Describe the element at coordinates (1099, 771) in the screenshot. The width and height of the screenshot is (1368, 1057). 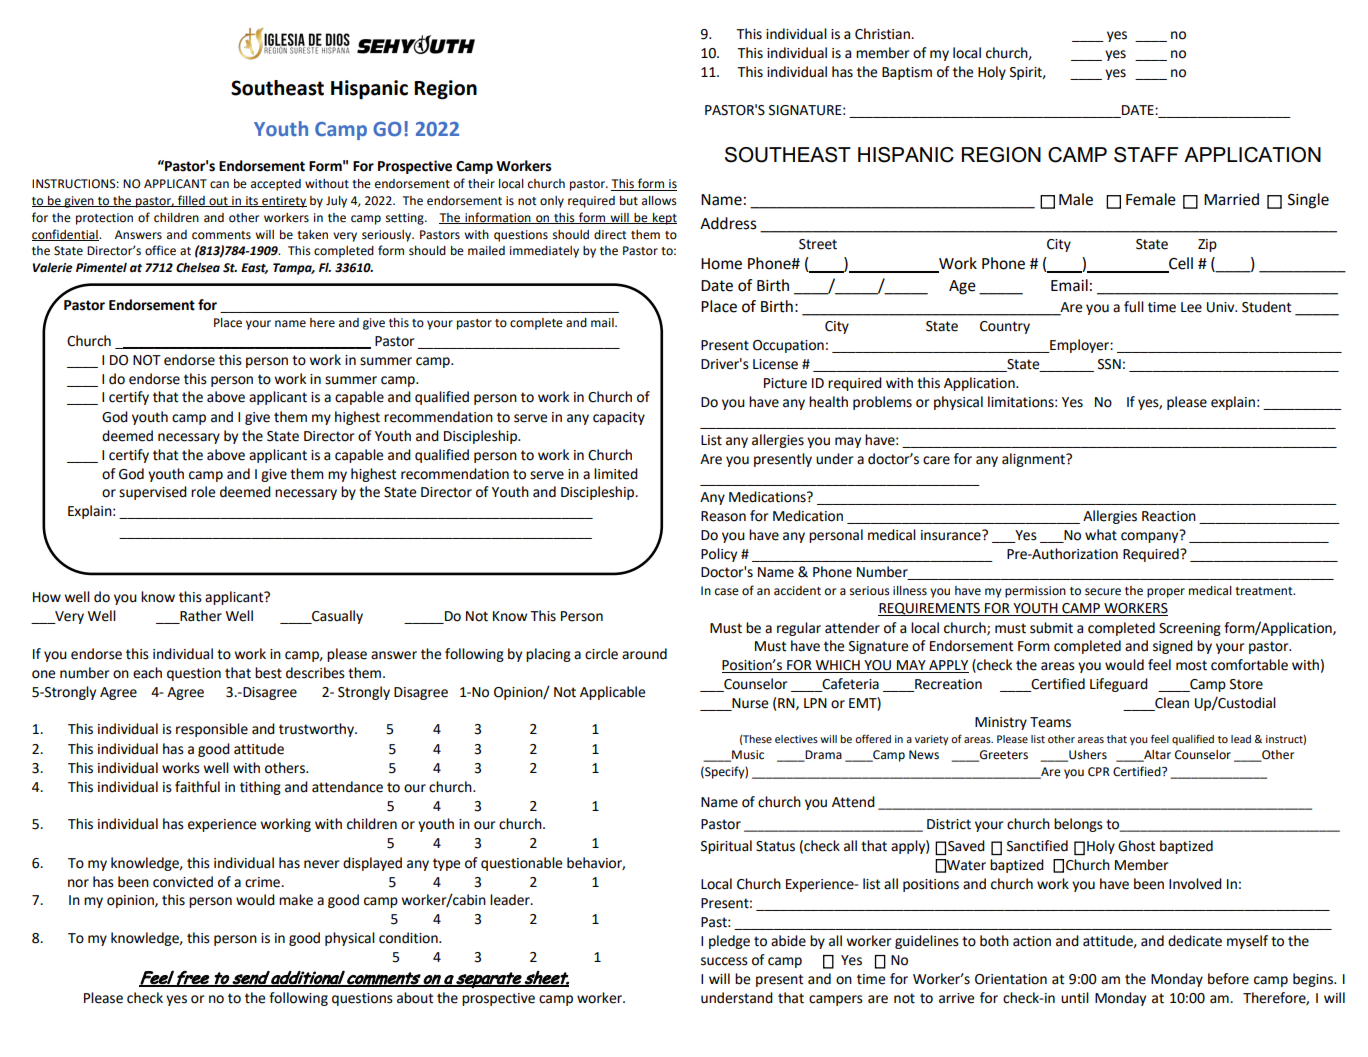
I see `CPR` at that location.
